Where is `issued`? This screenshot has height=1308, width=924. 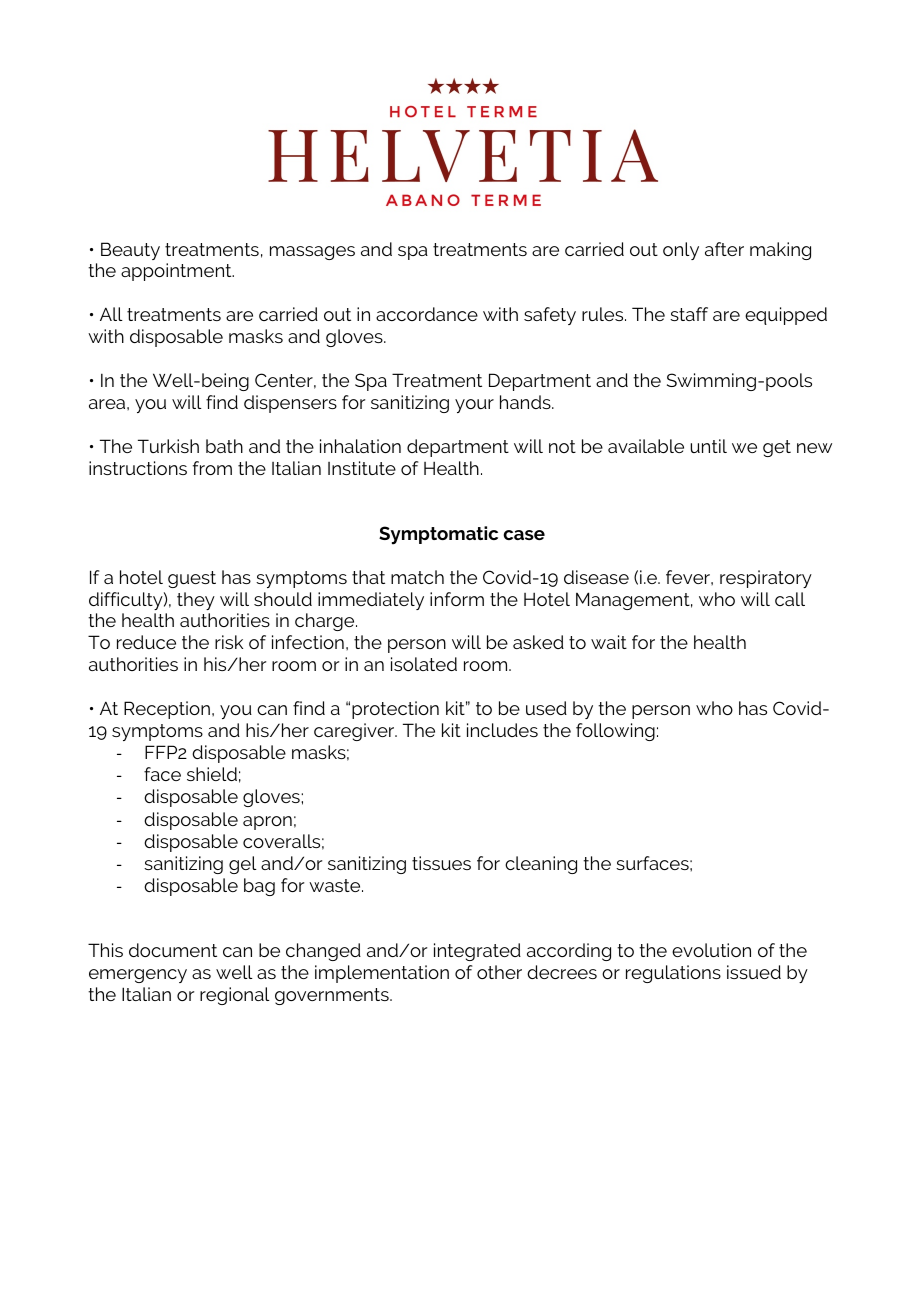 issued is located at coordinates (754, 972).
